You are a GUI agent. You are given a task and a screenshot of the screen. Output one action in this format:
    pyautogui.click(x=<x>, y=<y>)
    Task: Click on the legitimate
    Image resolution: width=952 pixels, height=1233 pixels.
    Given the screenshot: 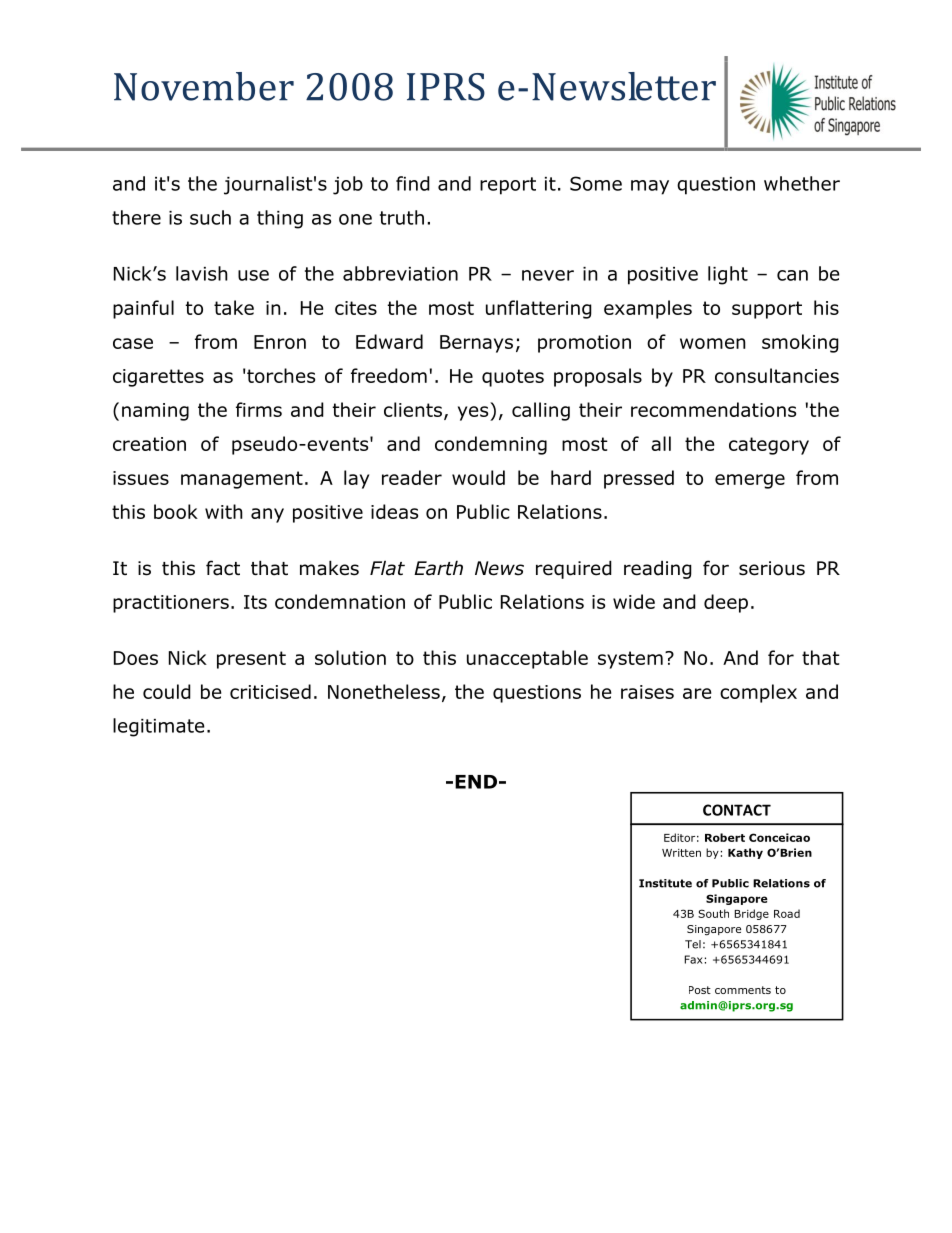 What is the action you would take?
    pyautogui.click(x=159, y=727)
